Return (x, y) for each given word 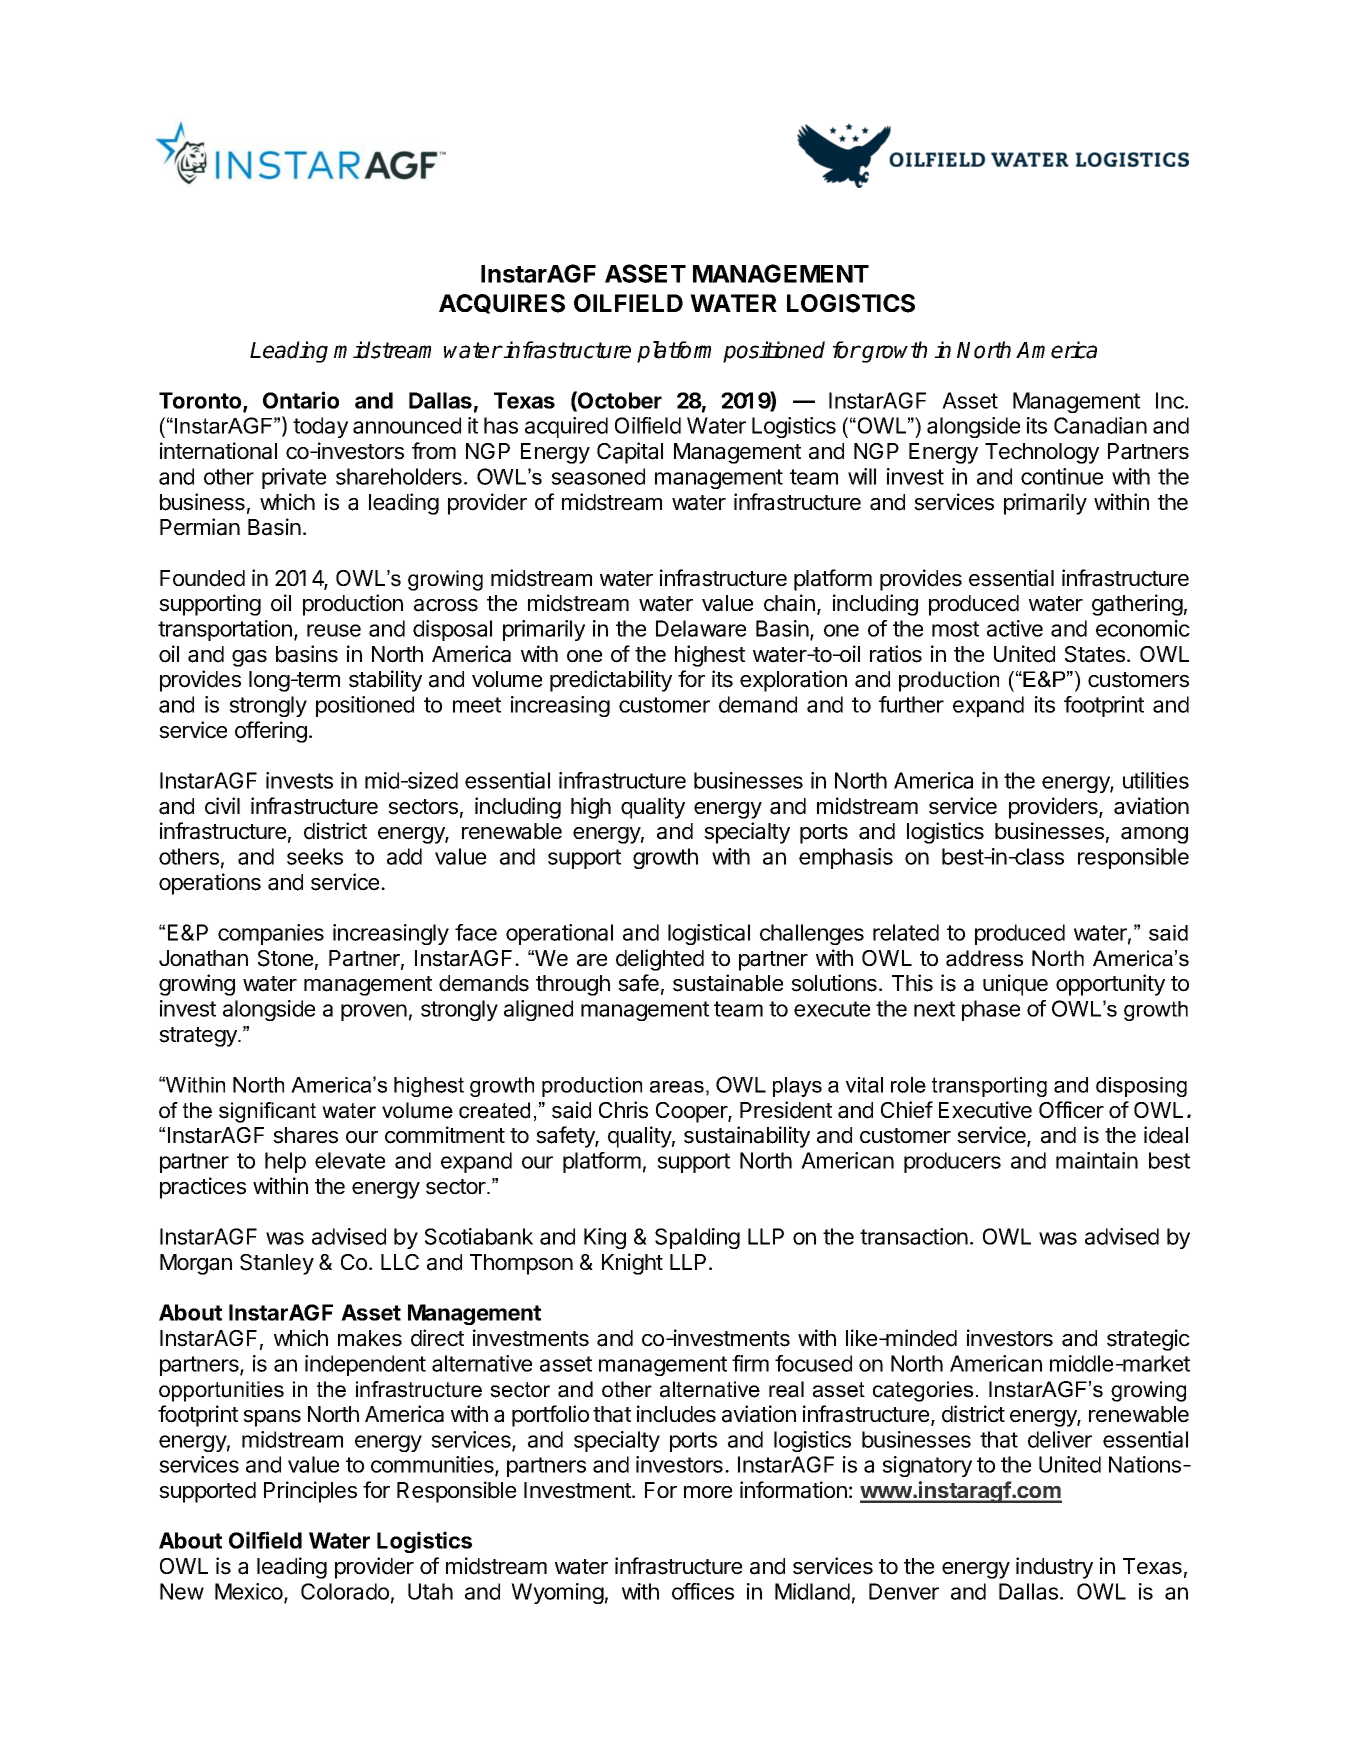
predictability (611, 681)
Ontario (301, 400)
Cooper (692, 1112)
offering (271, 732)
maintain (1097, 1160)
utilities (1156, 780)
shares (305, 1135)
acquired (566, 427)
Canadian (1100, 425)
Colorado (345, 1591)
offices (703, 1591)
